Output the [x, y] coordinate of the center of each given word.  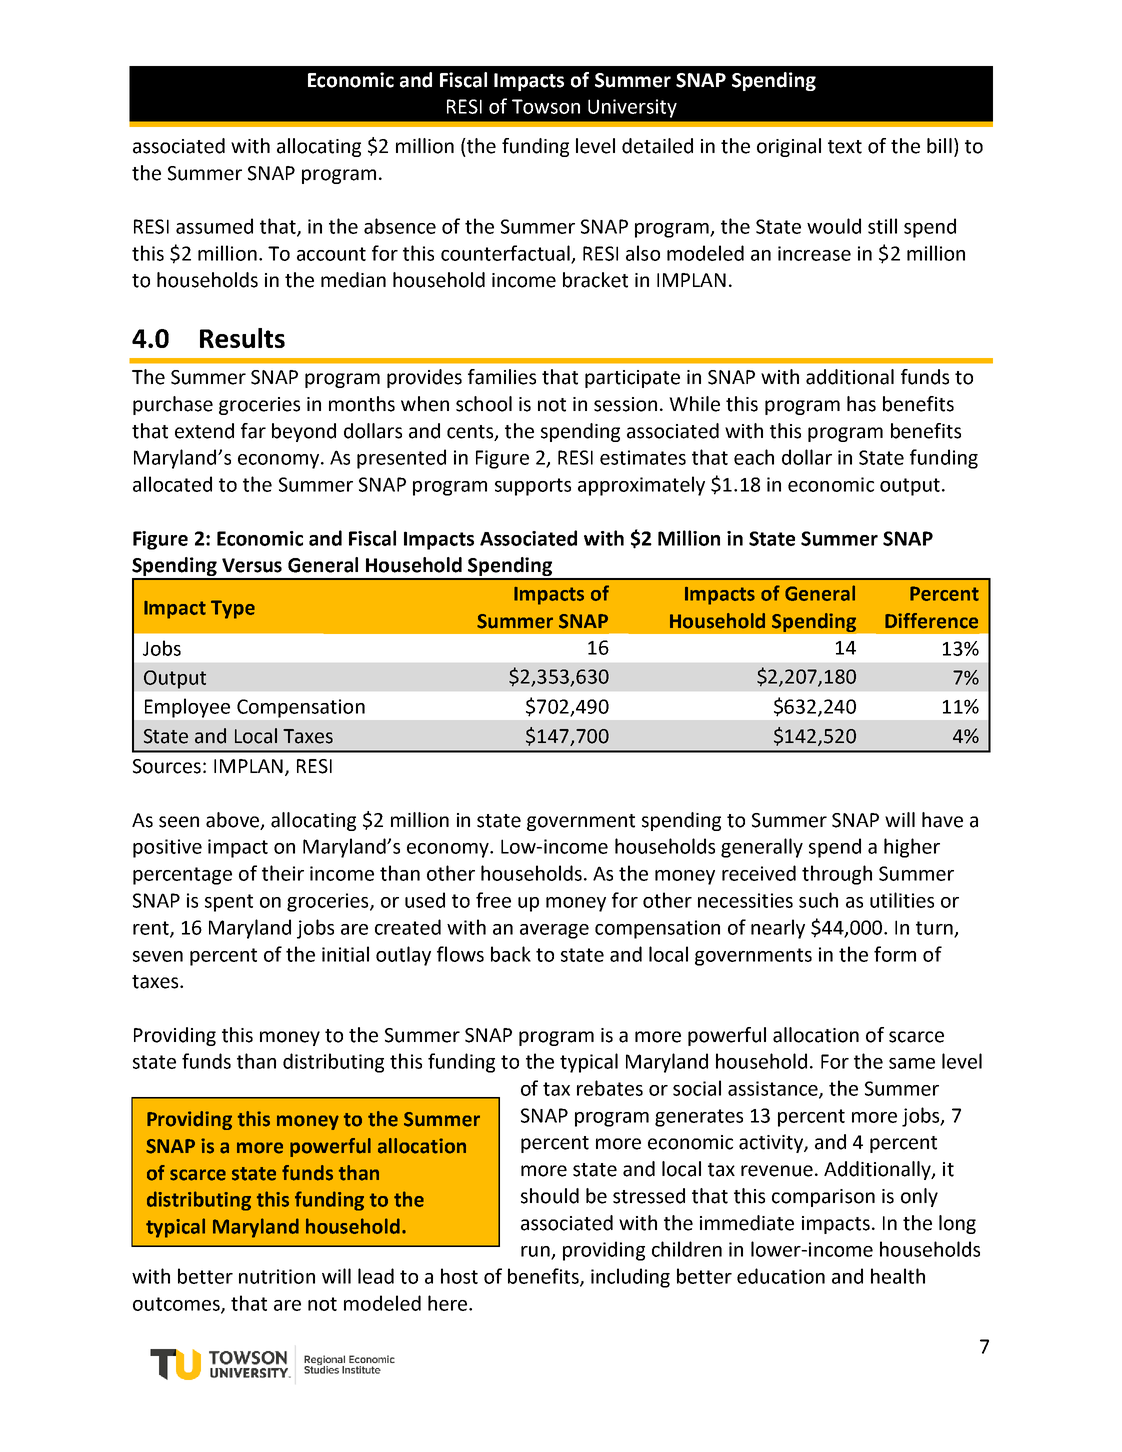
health [898, 1276]
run [536, 1252]
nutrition [277, 1276]
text [845, 147]
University [632, 108]
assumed [214, 226]
